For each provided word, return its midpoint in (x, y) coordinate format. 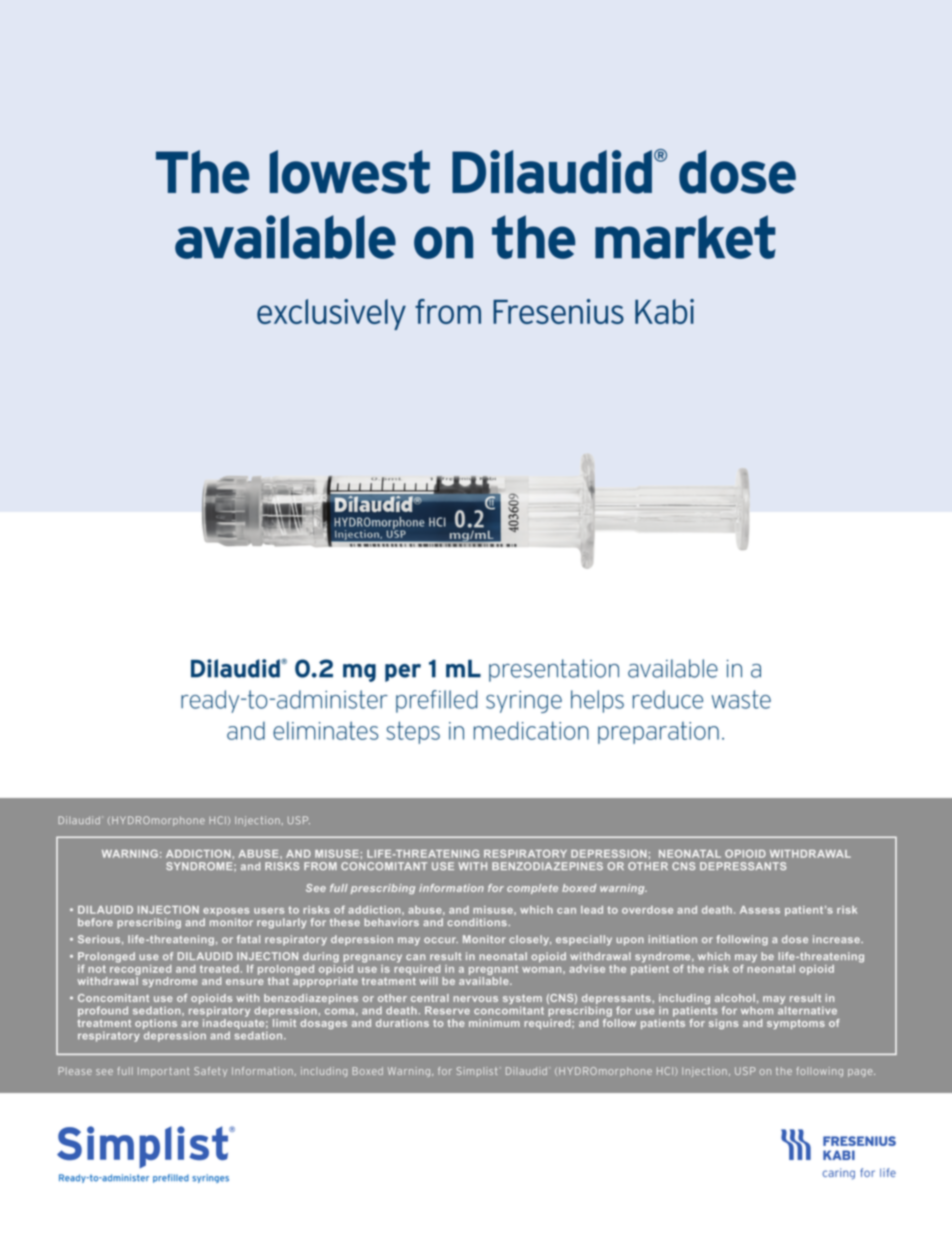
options (156, 1025)
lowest (350, 172)
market (685, 237)
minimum (494, 1023)
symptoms (796, 1024)
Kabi (664, 311)
